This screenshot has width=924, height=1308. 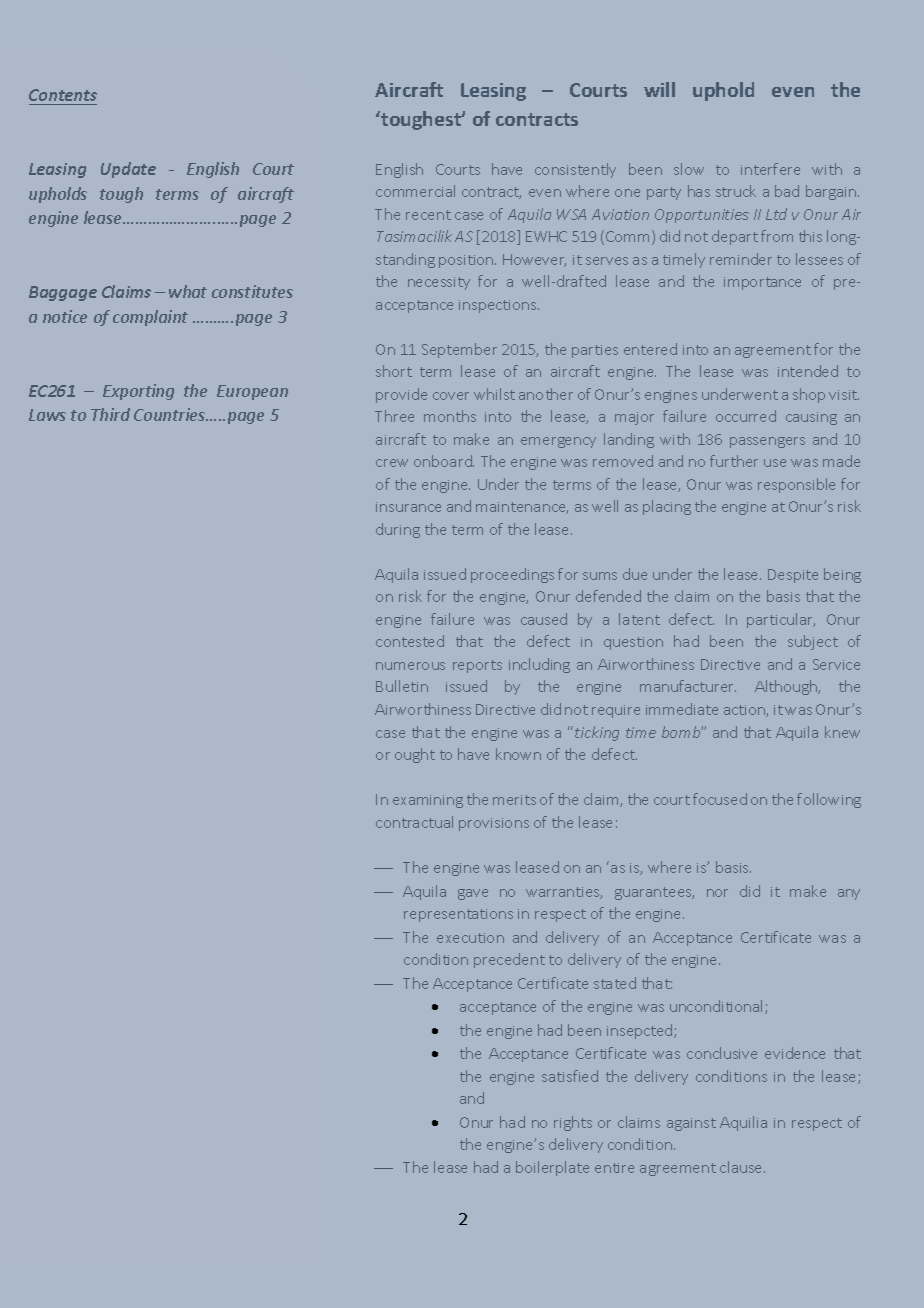 I want to click on contested, so click(x=410, y=641).
